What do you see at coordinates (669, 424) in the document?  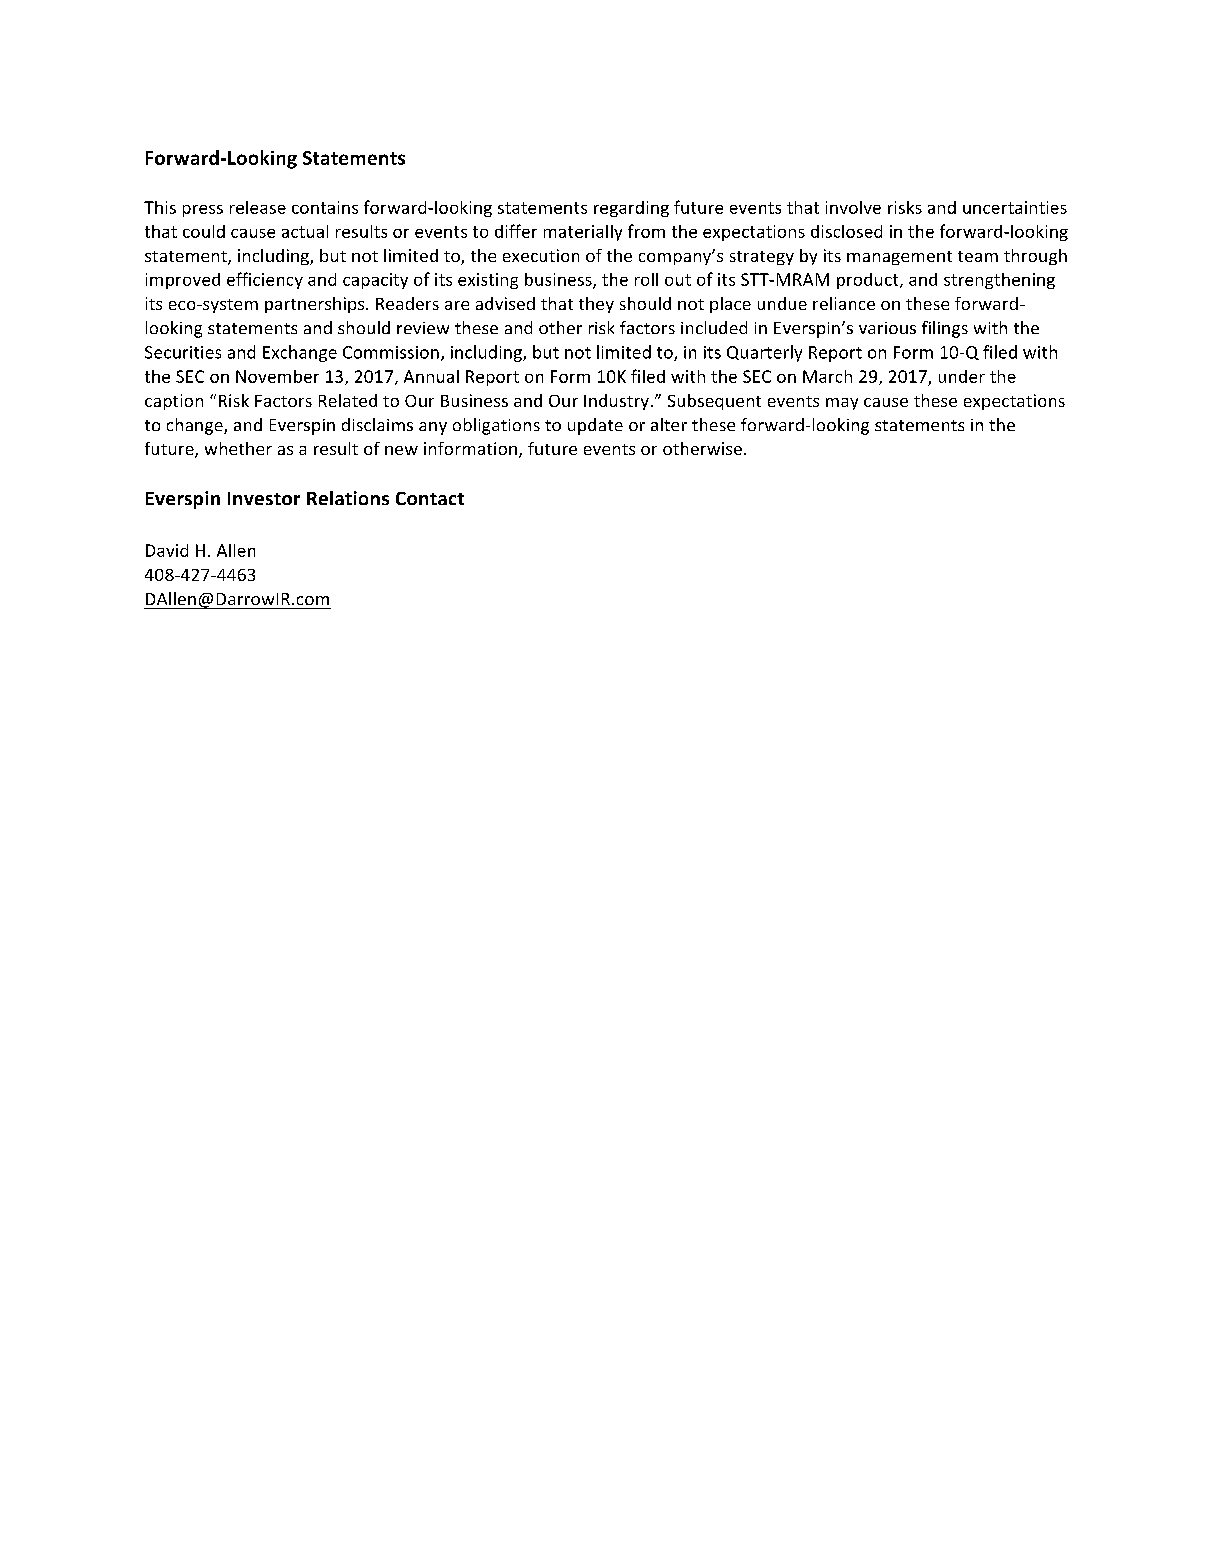 I see `alter` at bounding box center [669, 424].
